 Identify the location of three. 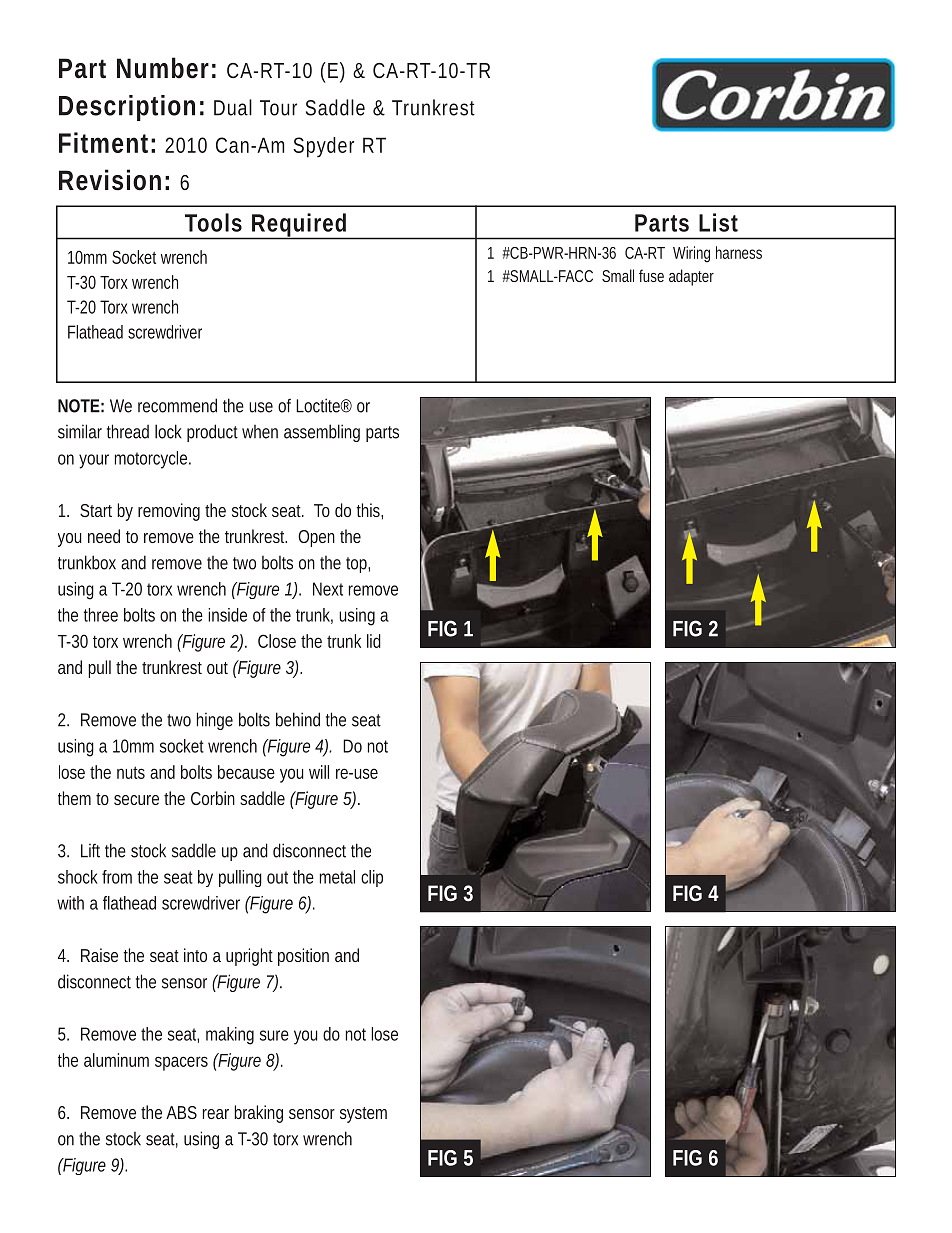
(100, 615).
